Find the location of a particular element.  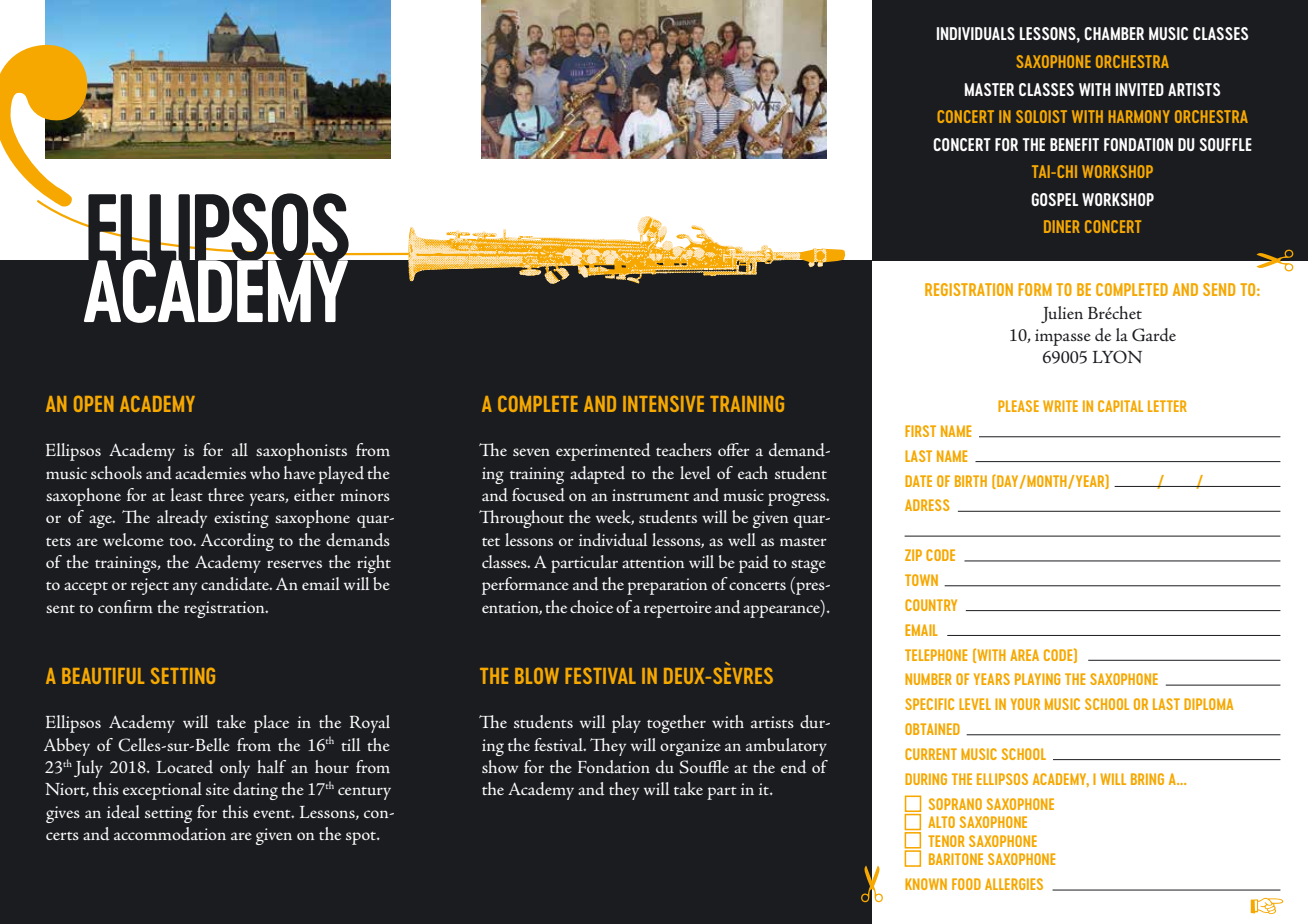

academies is located at coordinates (210, 473).
